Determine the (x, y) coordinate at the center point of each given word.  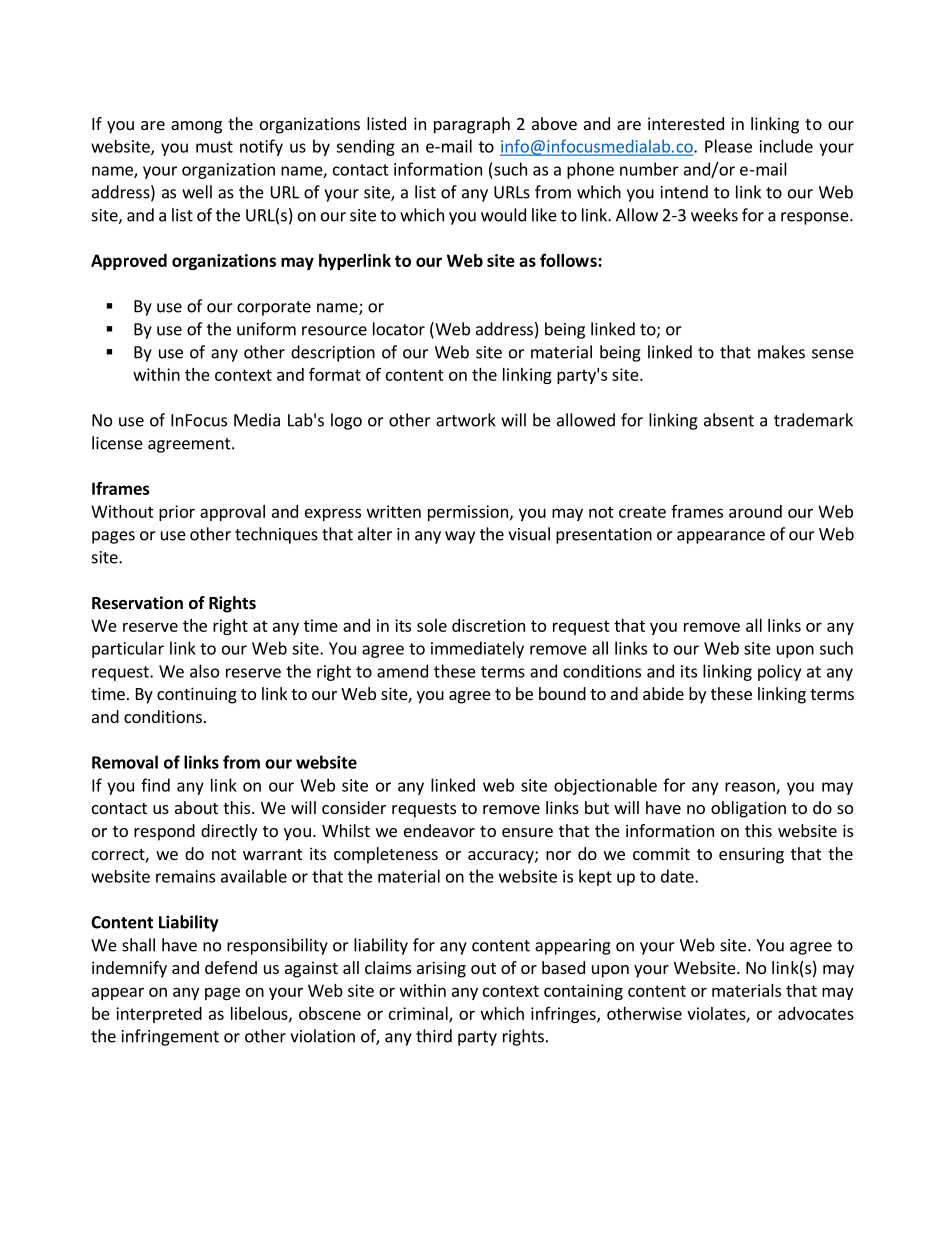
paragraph (472, 125)
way (460, 537)
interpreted (159, 1015)
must (214, 147)
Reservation (137, 603)
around (755, 511)
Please (728, 146)
